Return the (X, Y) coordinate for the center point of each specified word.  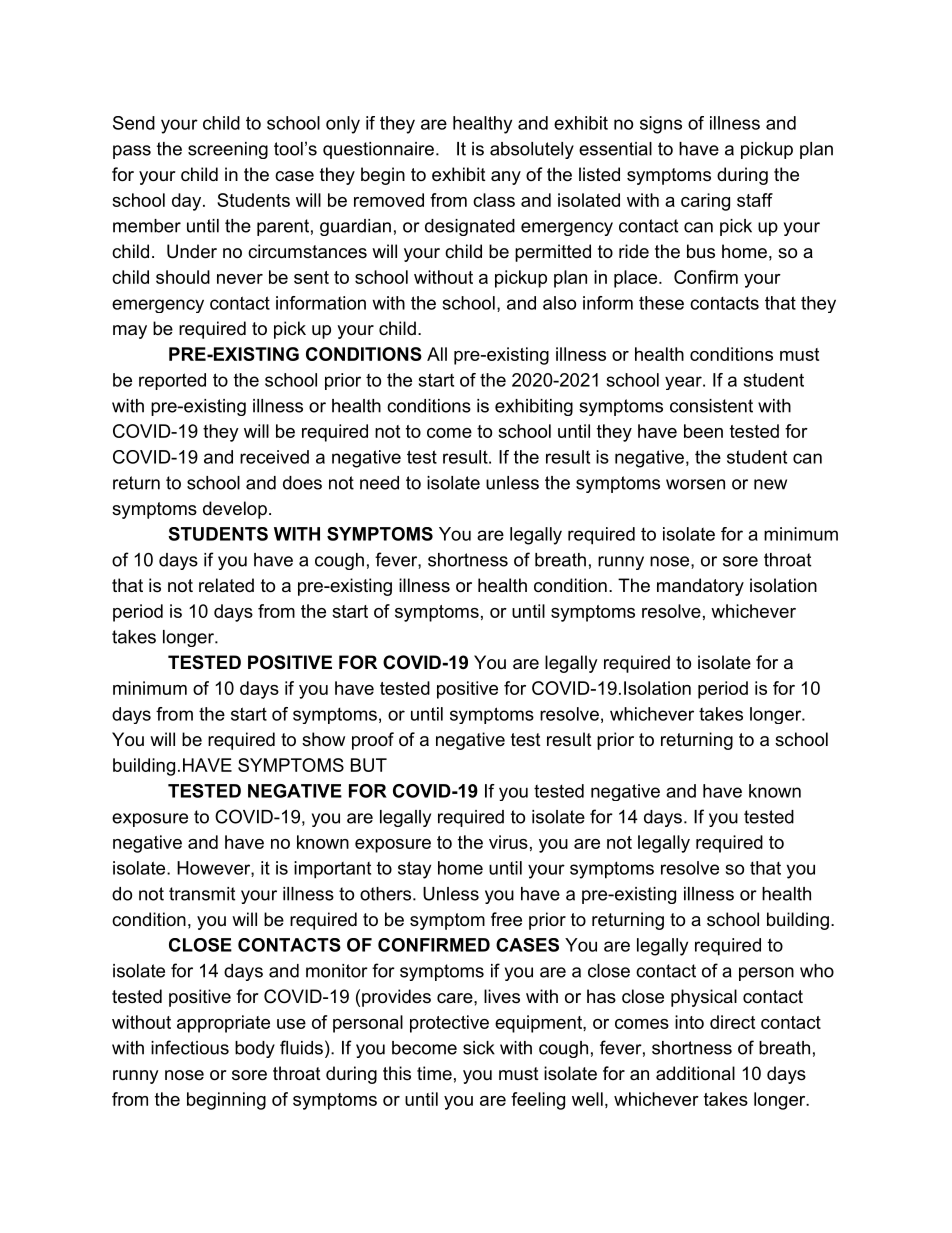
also (559, 303)
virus (508, 842)
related (226, 585)
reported (172, 381)
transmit (202, 894)
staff (755, 200)
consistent (711, 406)
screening (228, 150)
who (817, 971)
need (379, 483)
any (506, 178)
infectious (190, 1047)
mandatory (700, 587)
